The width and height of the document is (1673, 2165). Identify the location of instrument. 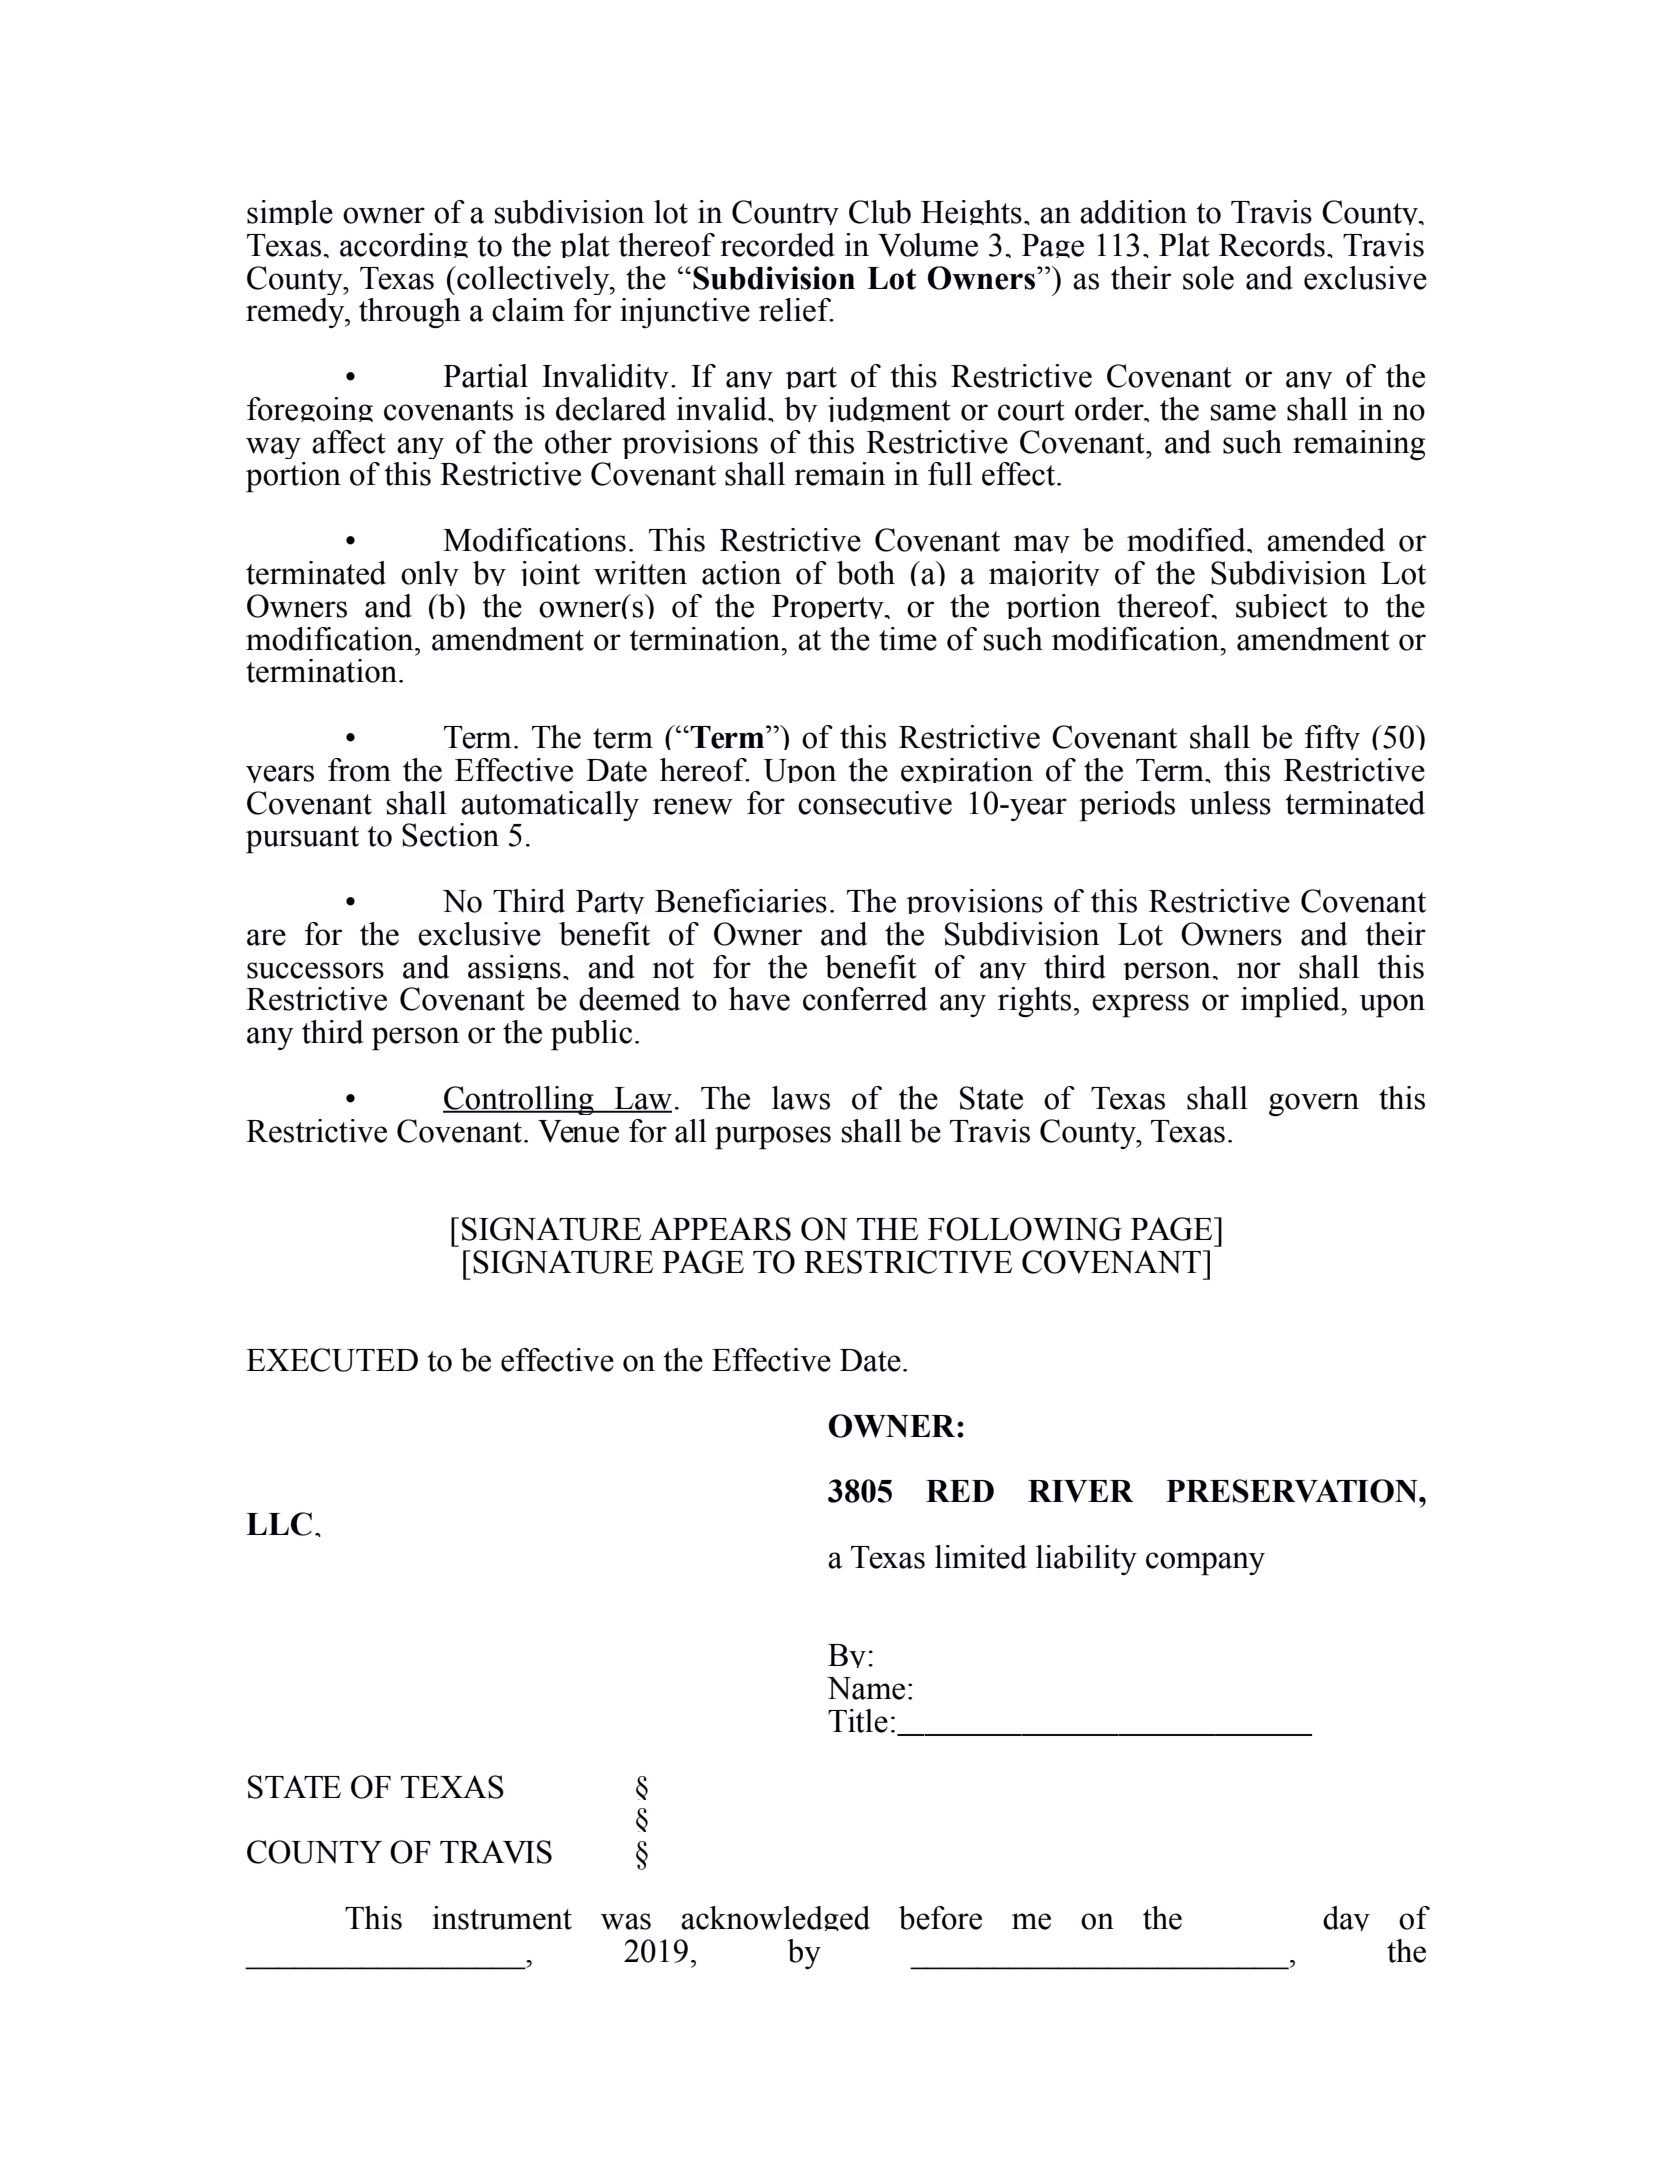
(502, 1918).
